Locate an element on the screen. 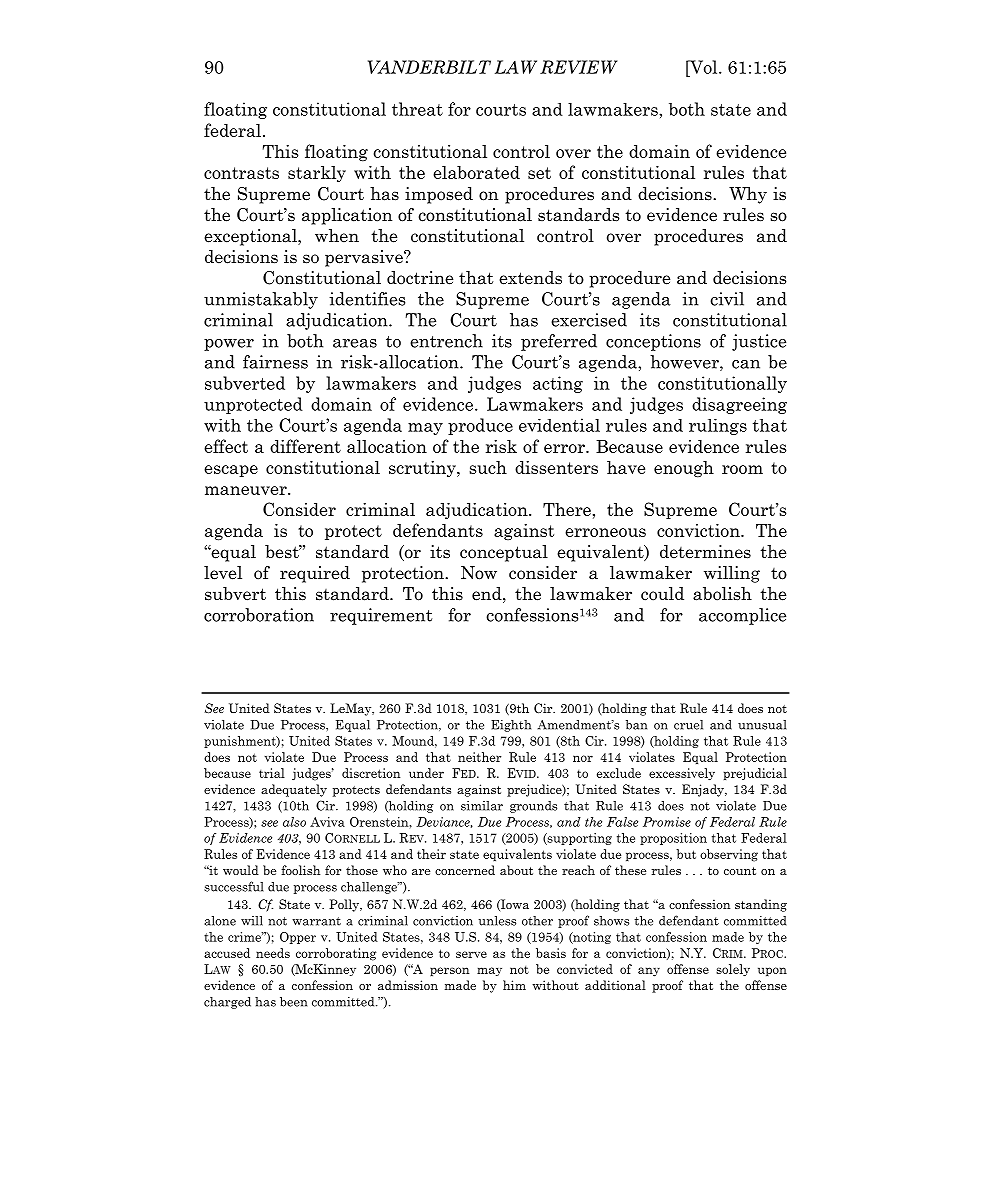 Image resolution: width=991 pixels, height=1204 pixels. fairness is located at coordinates (275, 362).
